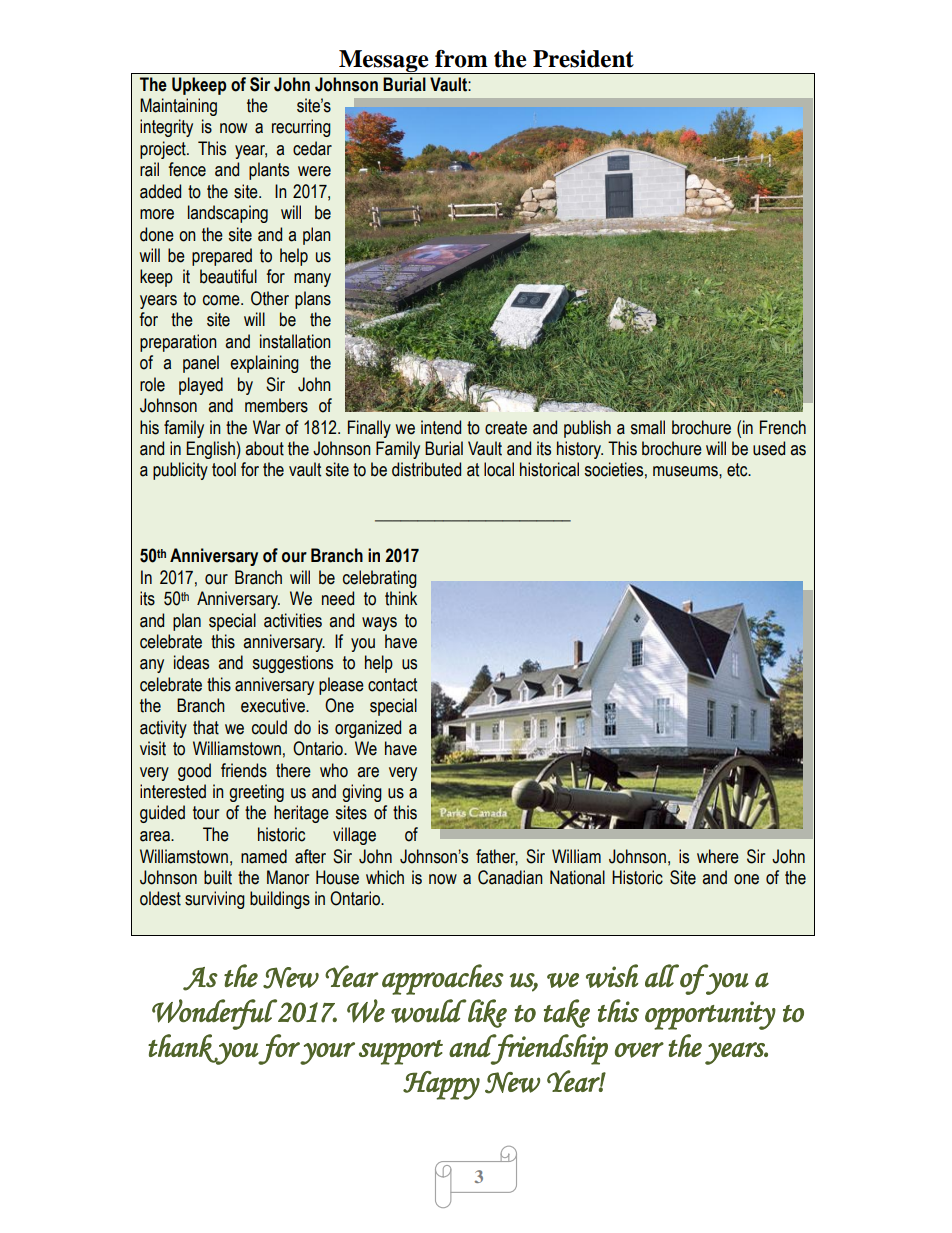 This screenshot has height=1233, width=952. I want to click on from, so click(461, 59).
